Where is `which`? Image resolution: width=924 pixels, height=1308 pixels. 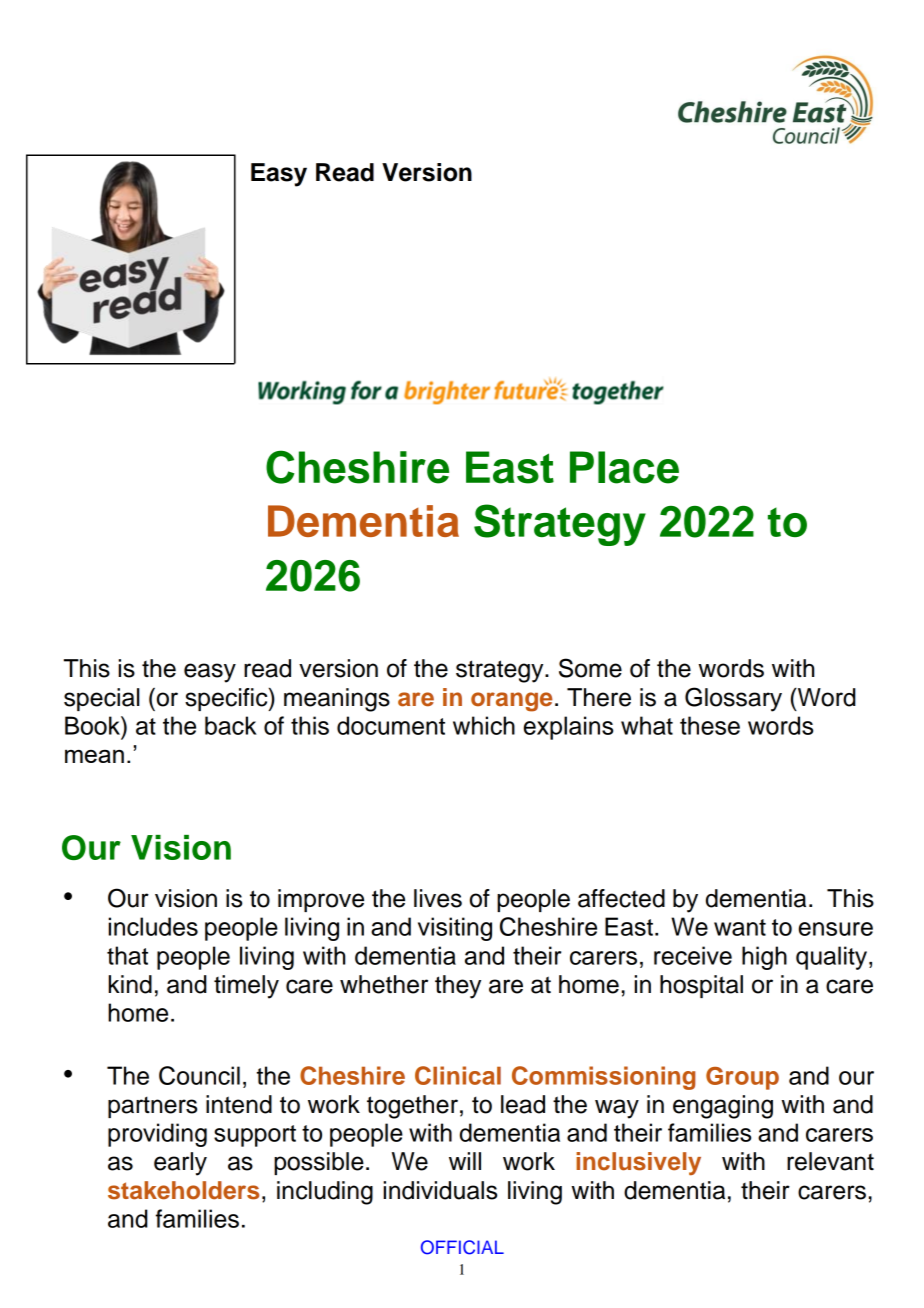
which is located at coordinates (484, 725).
